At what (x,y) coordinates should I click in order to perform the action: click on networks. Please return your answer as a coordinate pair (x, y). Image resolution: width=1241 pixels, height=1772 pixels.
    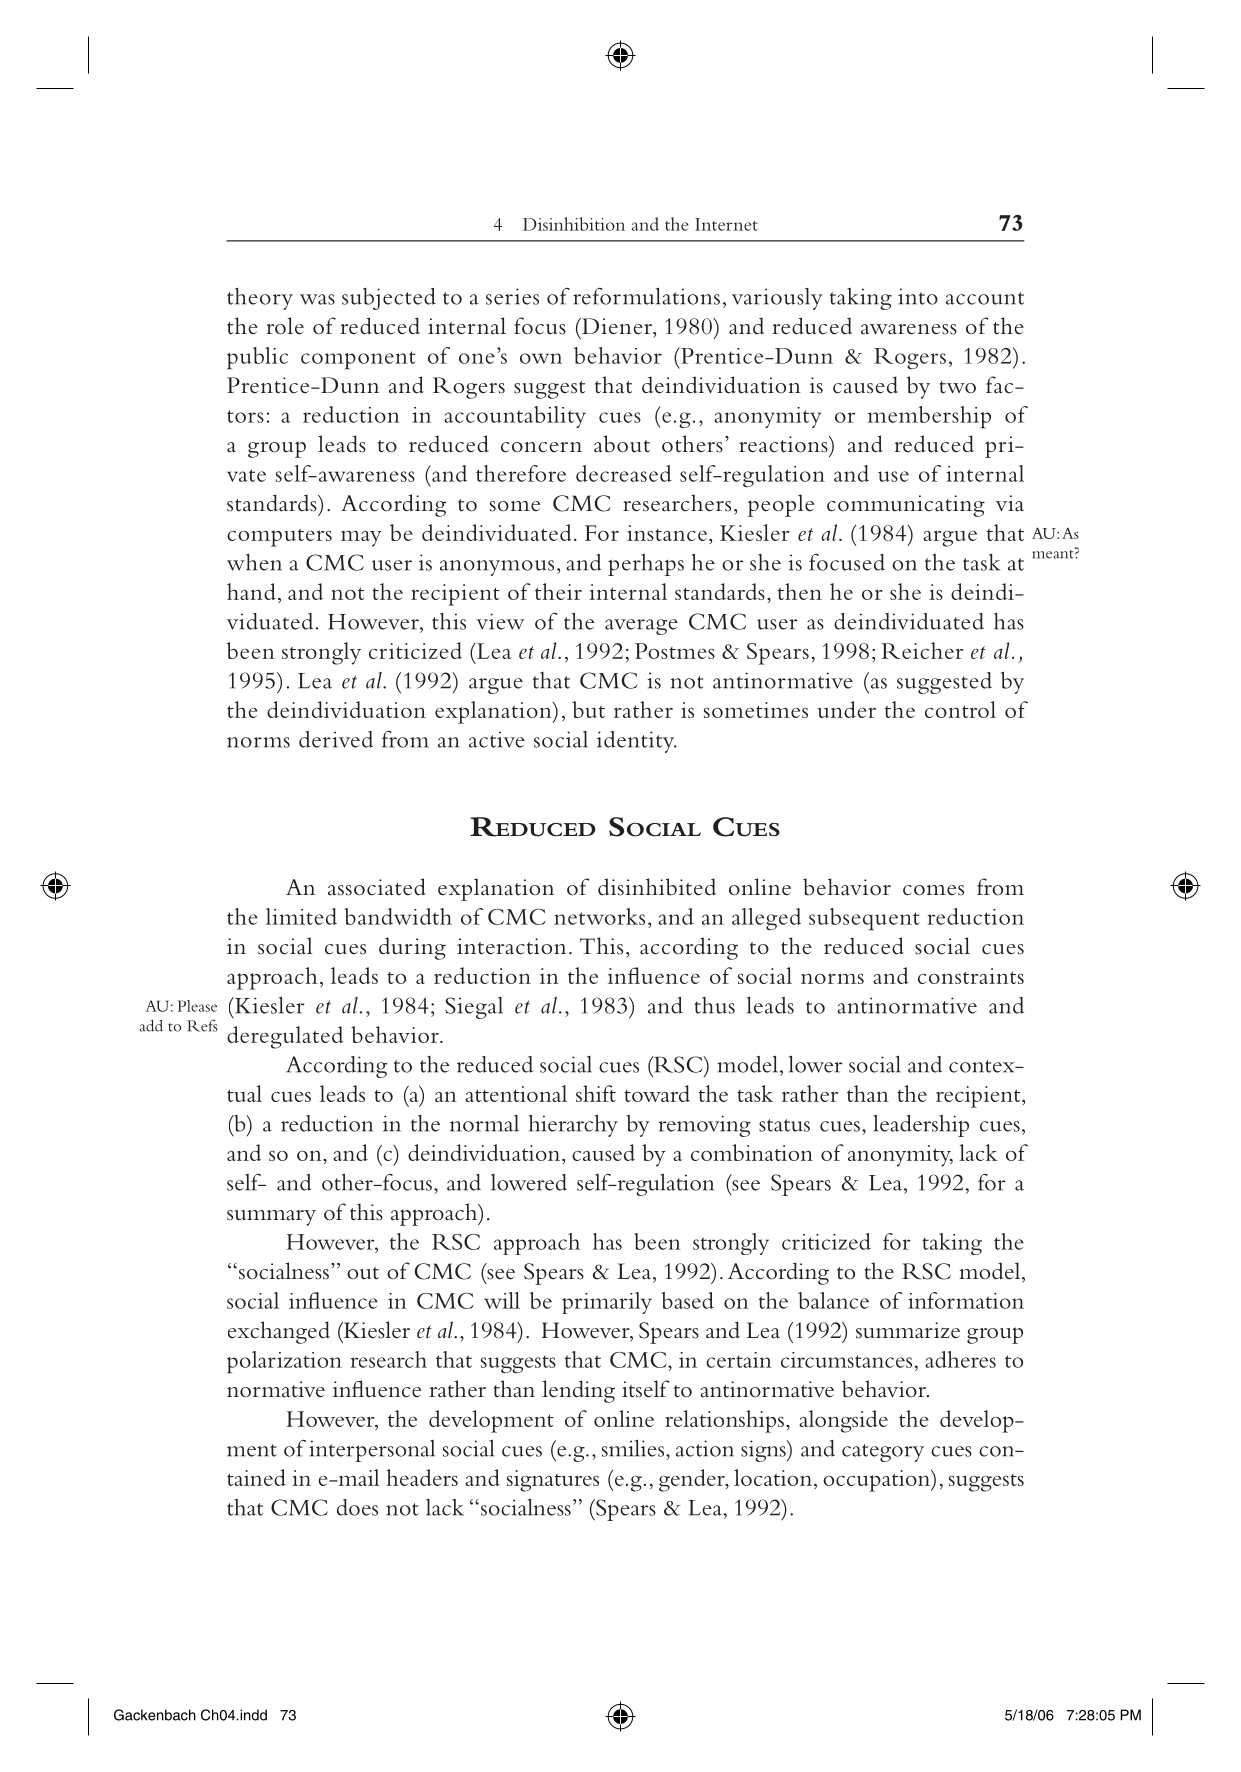
    Looking at the image, I should click on (599, 916).
